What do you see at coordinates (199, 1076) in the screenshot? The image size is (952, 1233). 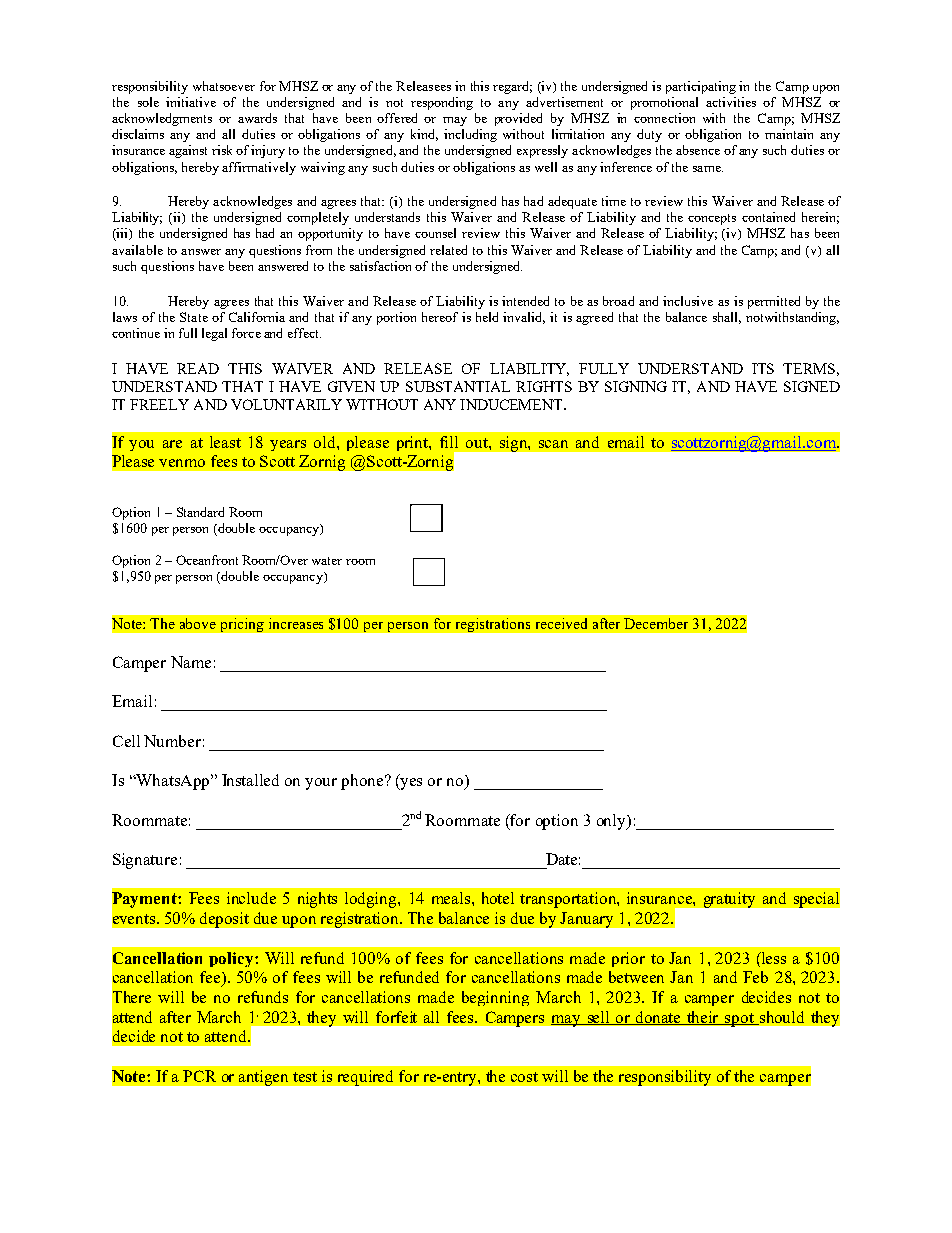 I see `PCR` at bounding box center [199, 1076].
